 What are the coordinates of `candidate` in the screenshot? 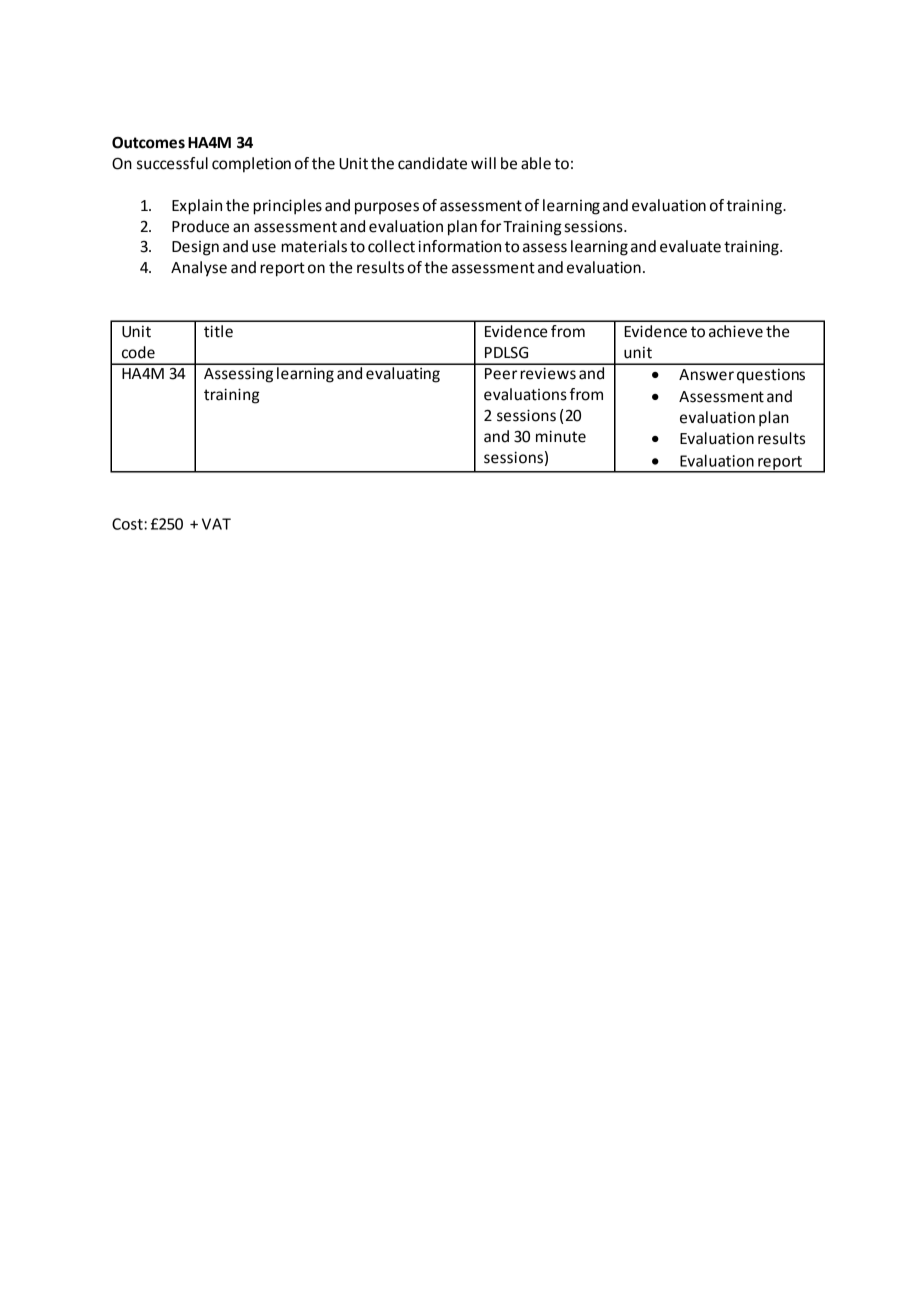 It's located at (432, 163).
